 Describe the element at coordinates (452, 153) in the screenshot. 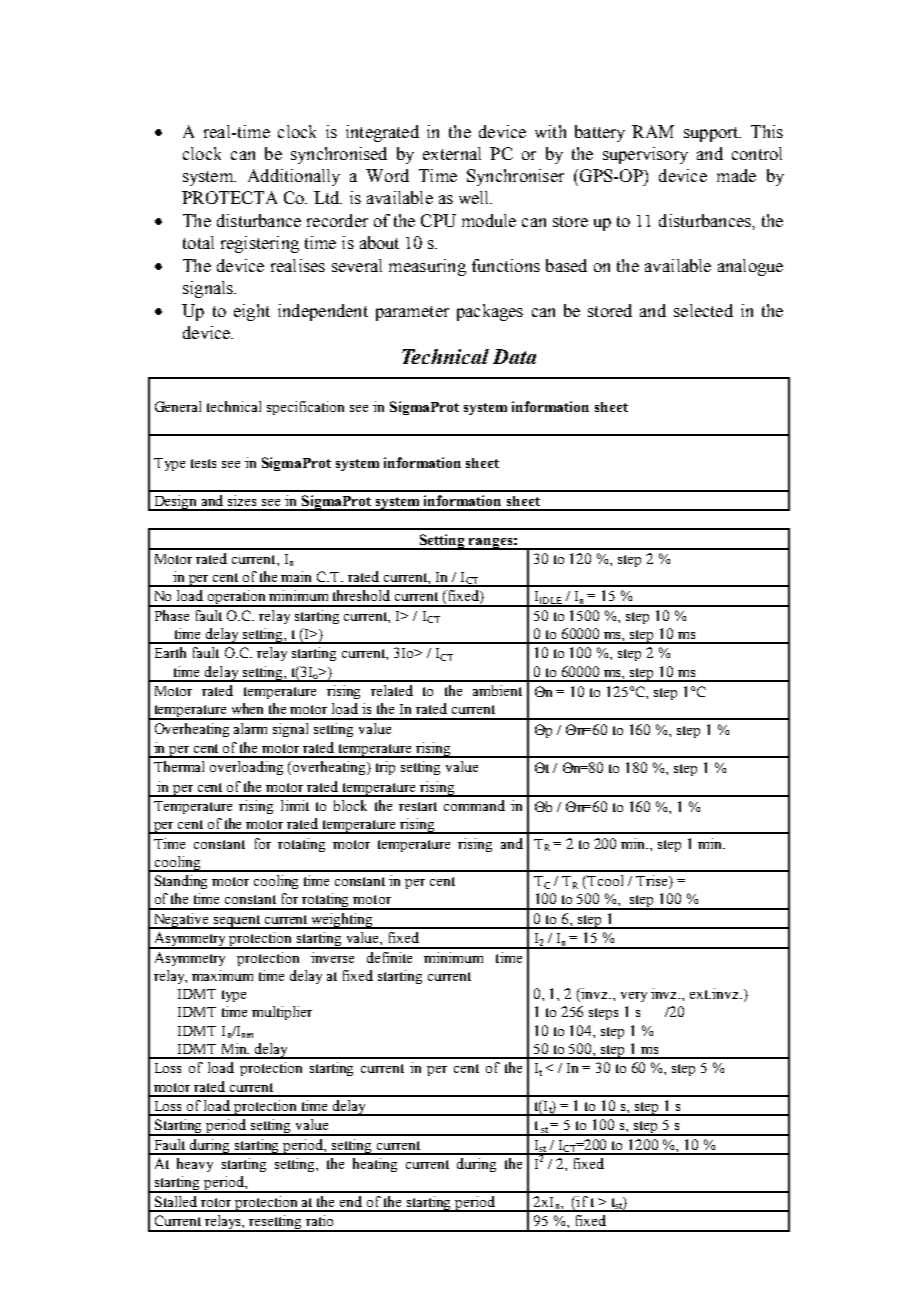

I see `external` at that location.
